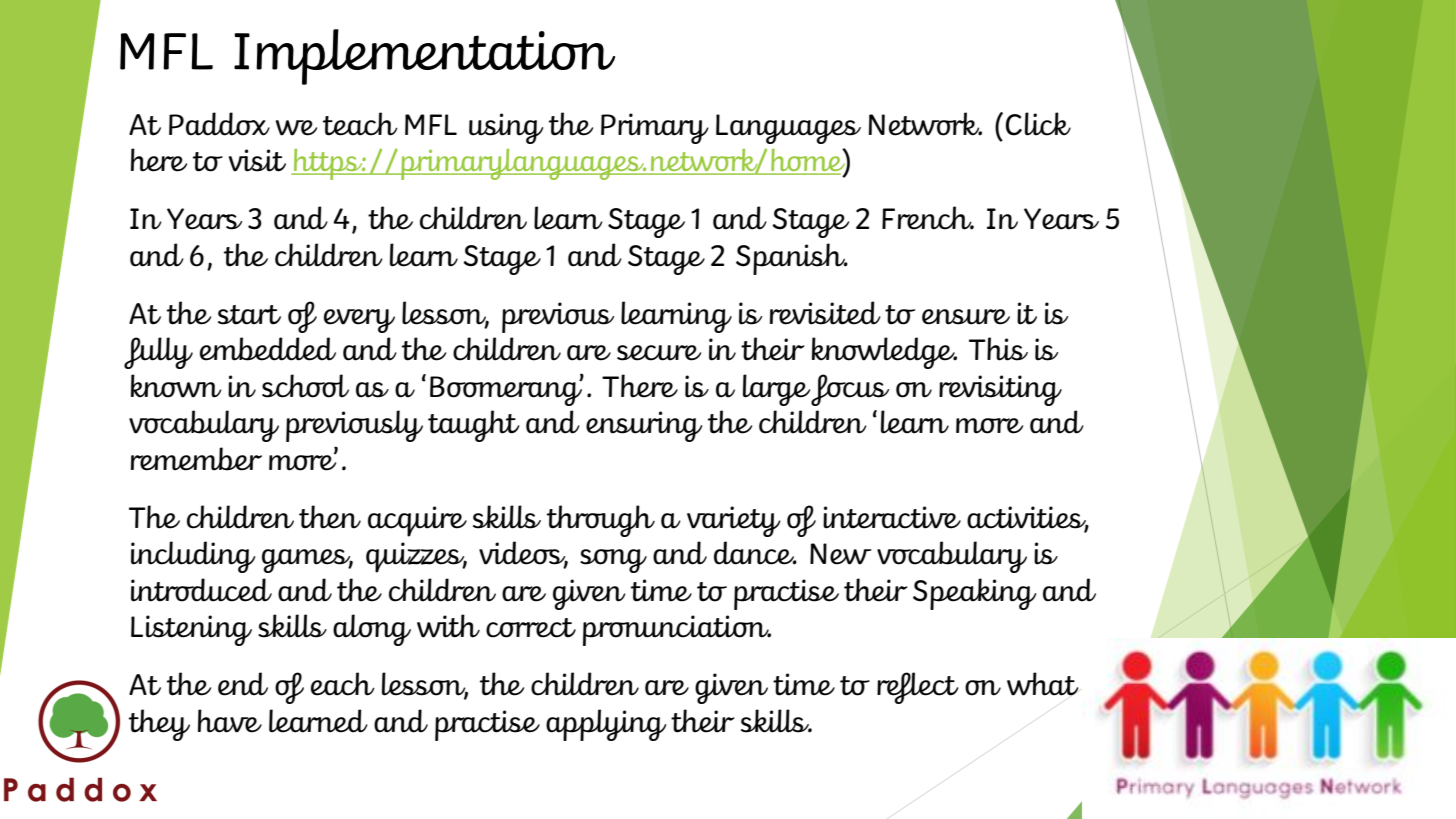 The image size is (1456, 819). What do you see at coordinates (918, 688) in the screenshot?
I see `reflect` at bounding box center [918, 688].
